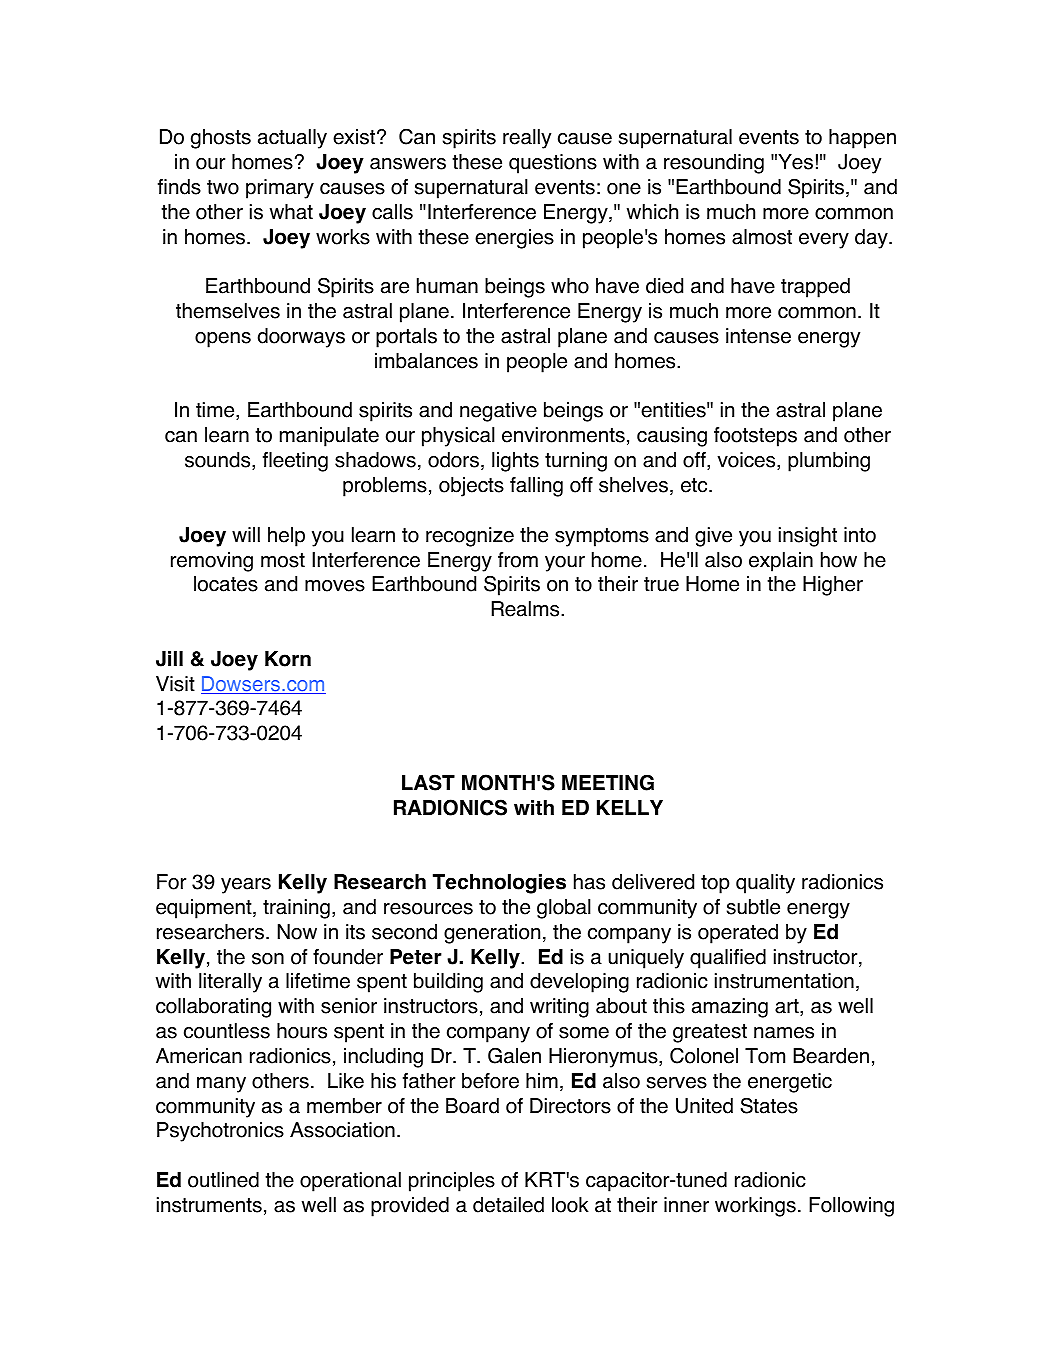  I want to click on primary, so click(280, 189).
